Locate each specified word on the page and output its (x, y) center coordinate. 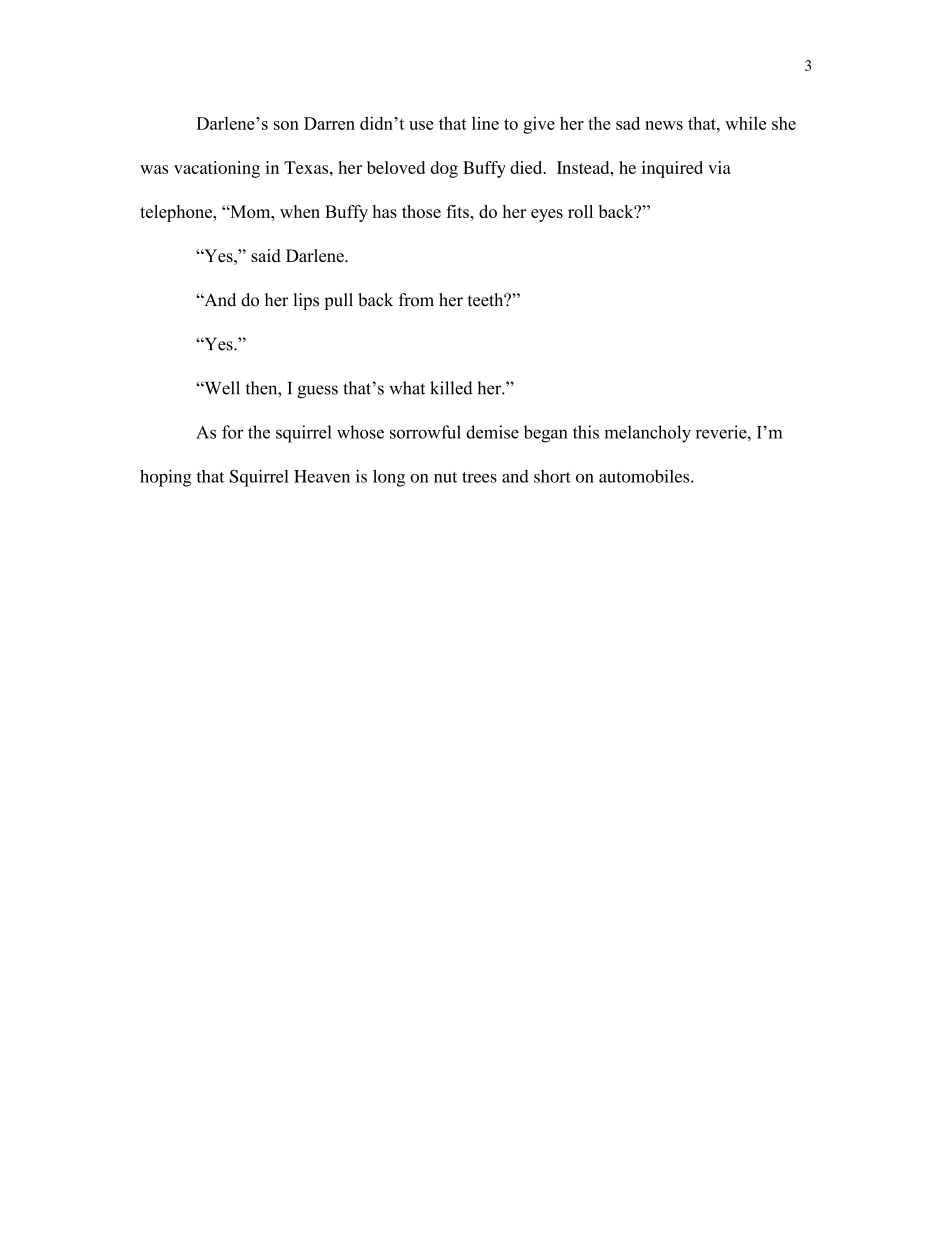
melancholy (647, 434)
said (266, 256)
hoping (165, 478)
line (485, 123)
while (745, 123)
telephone (177, 213)
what (407, 388)
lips (306, 301)
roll (580, 211)
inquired (672, 169)
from (416, 300)
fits (458, 211)
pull (338, 301)
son (286, 125)
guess (317, 392)
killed (451, 388)
